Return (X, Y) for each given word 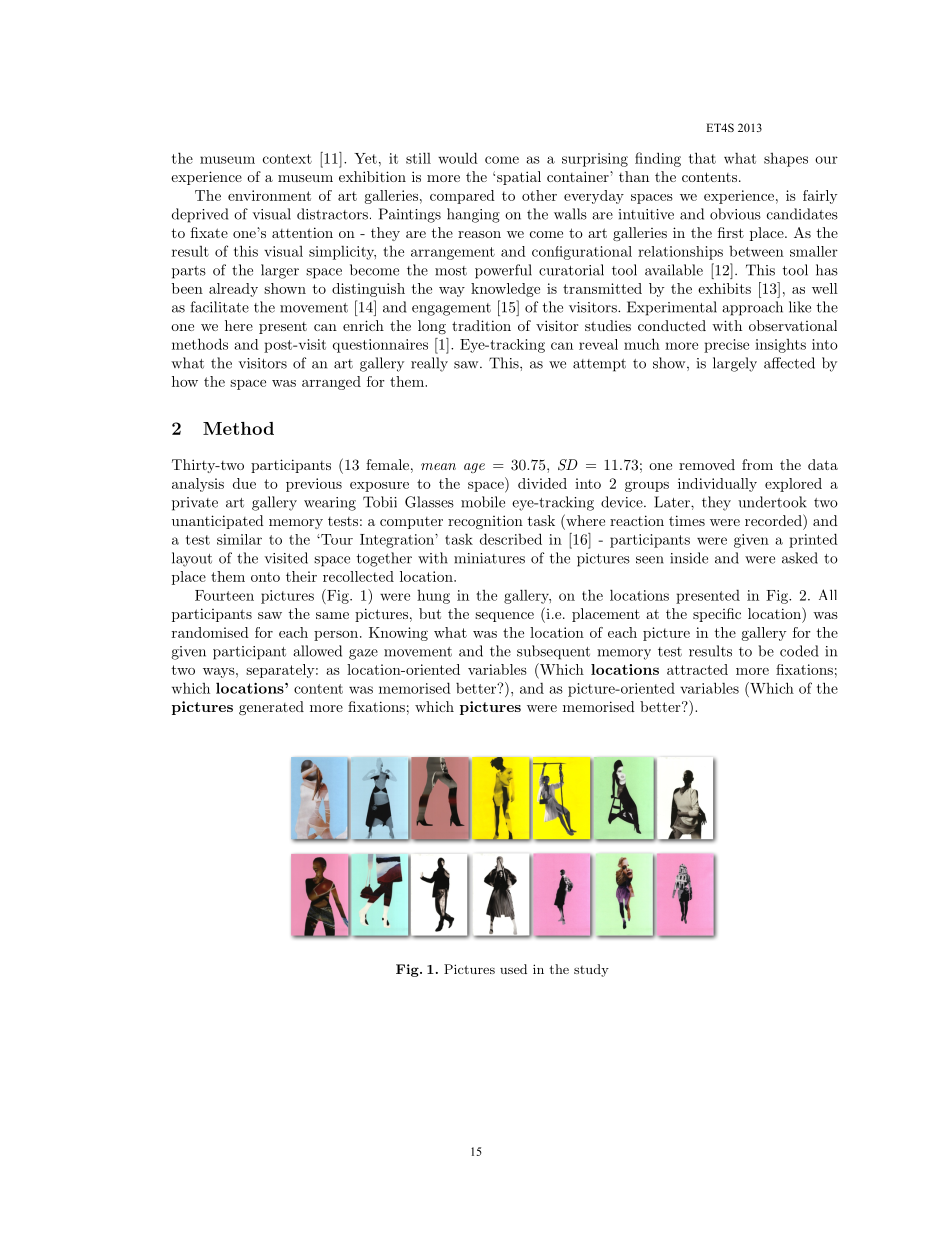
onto (265, 577)
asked (800, 558)
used (513, 969)
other (539, 195)
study (591, 970)
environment (269, 195)
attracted (697, 669)
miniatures (489, 558)
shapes (786, 160)
